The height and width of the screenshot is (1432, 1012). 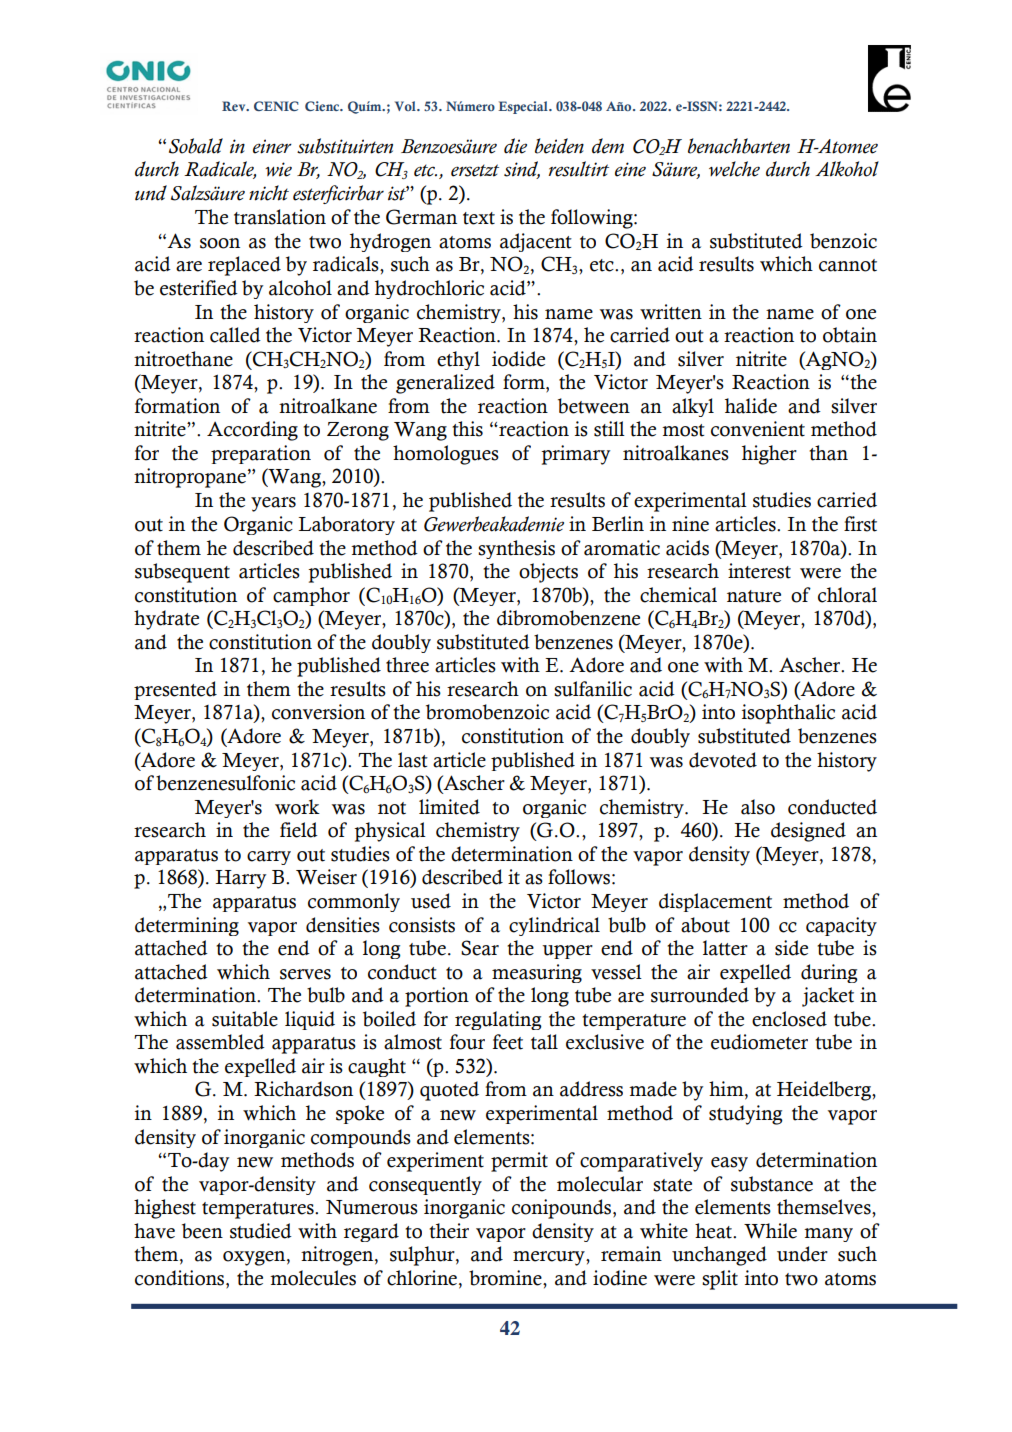 I want to click on synthesis, so click(x=516, y=549).
